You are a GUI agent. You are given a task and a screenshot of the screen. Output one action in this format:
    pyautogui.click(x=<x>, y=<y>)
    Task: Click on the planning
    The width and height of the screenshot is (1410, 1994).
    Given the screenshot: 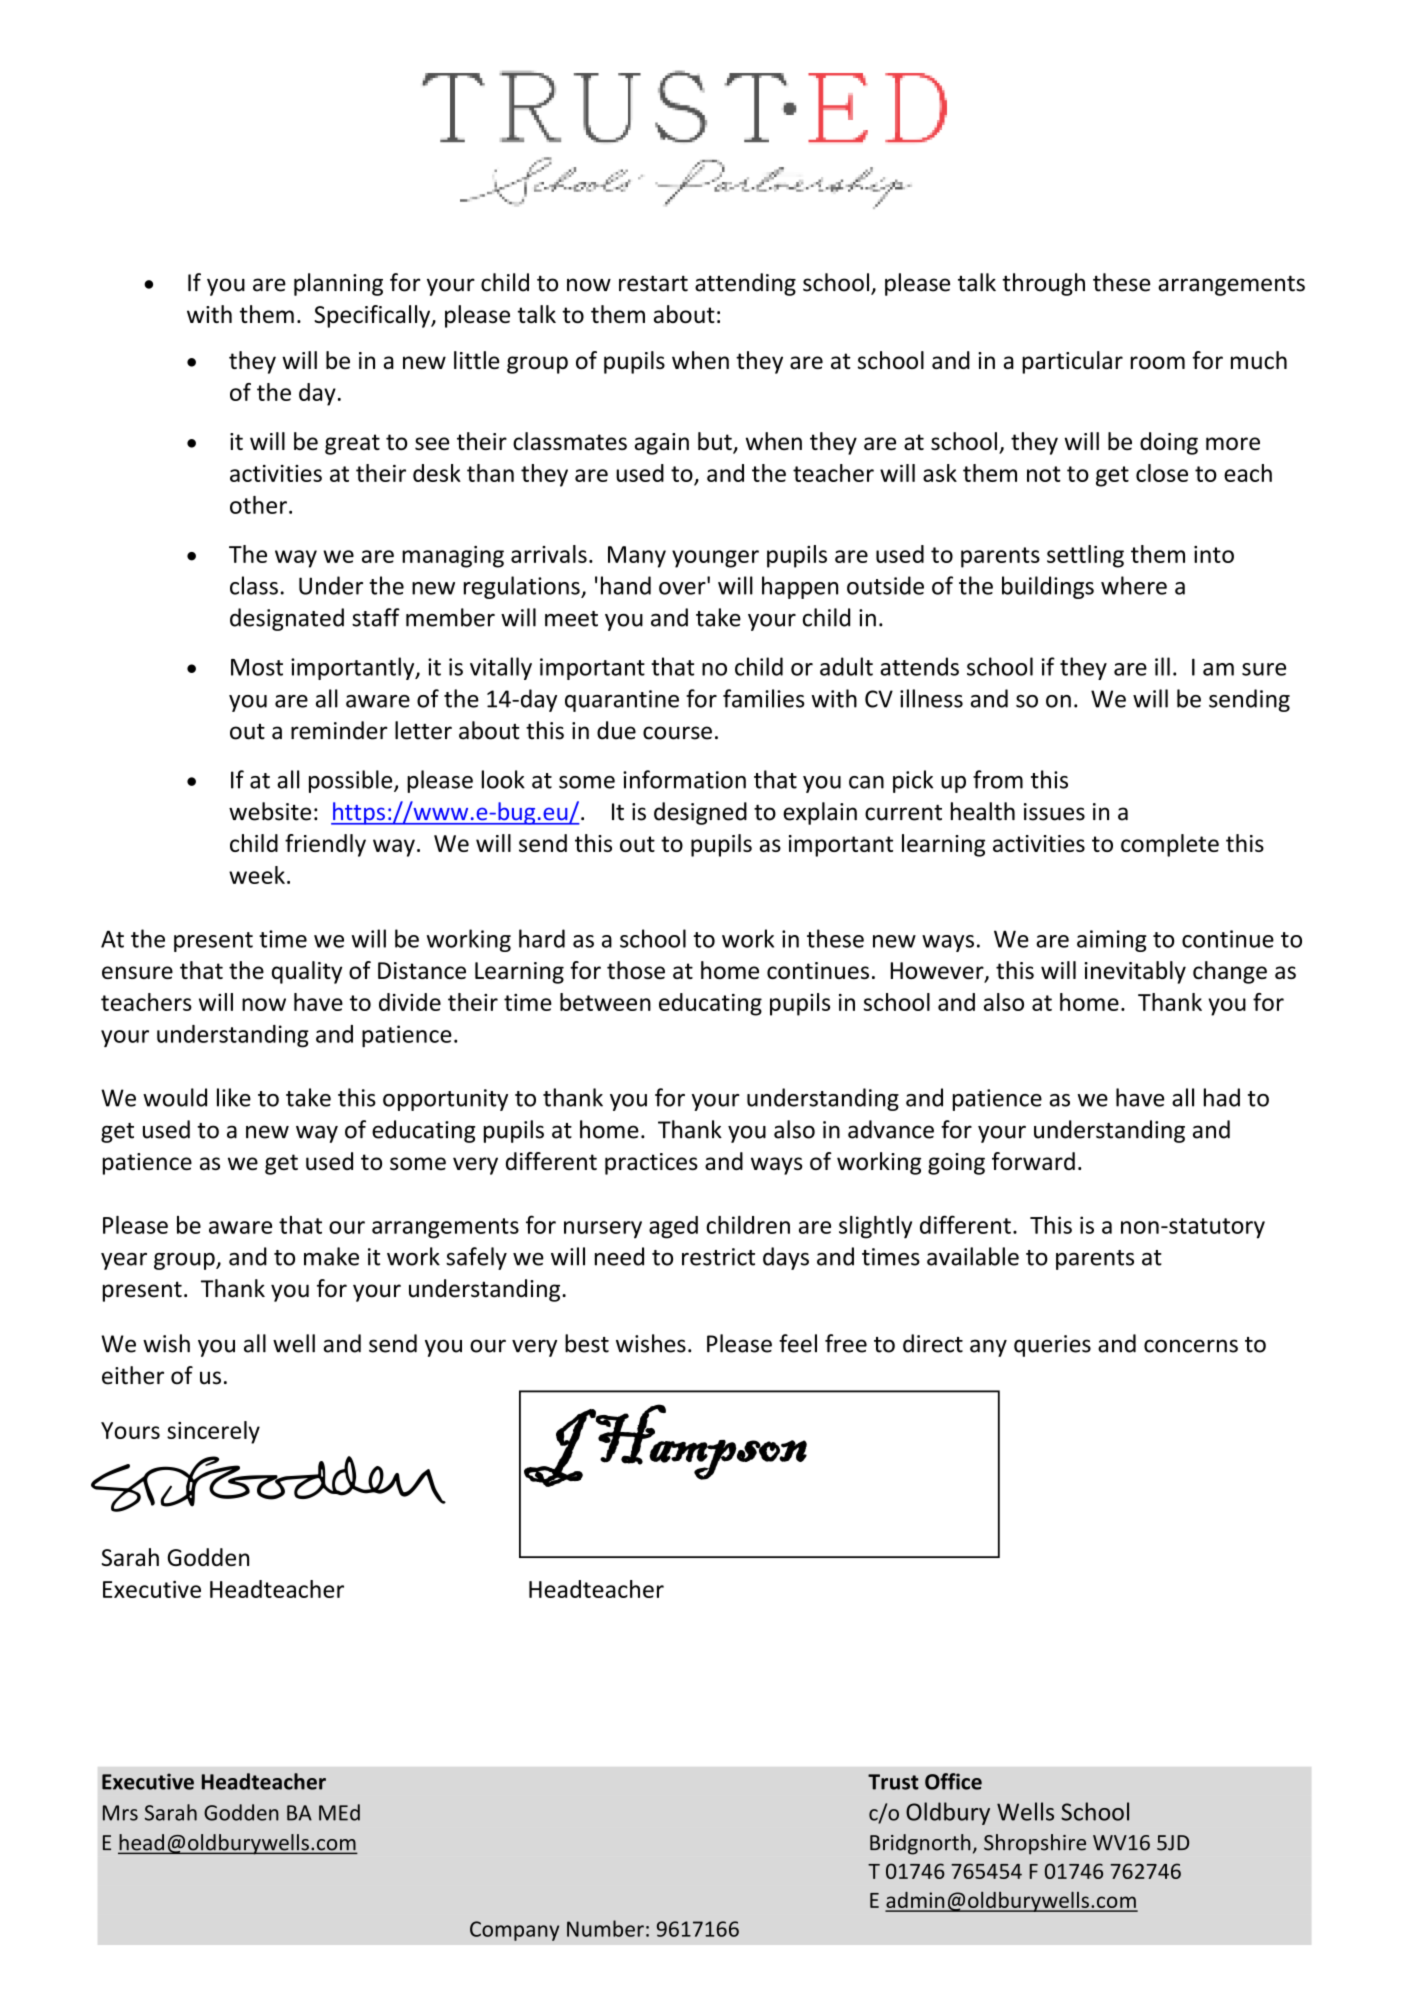 What is the action you would take?
    pyautogui.click(x=338, y=284)
